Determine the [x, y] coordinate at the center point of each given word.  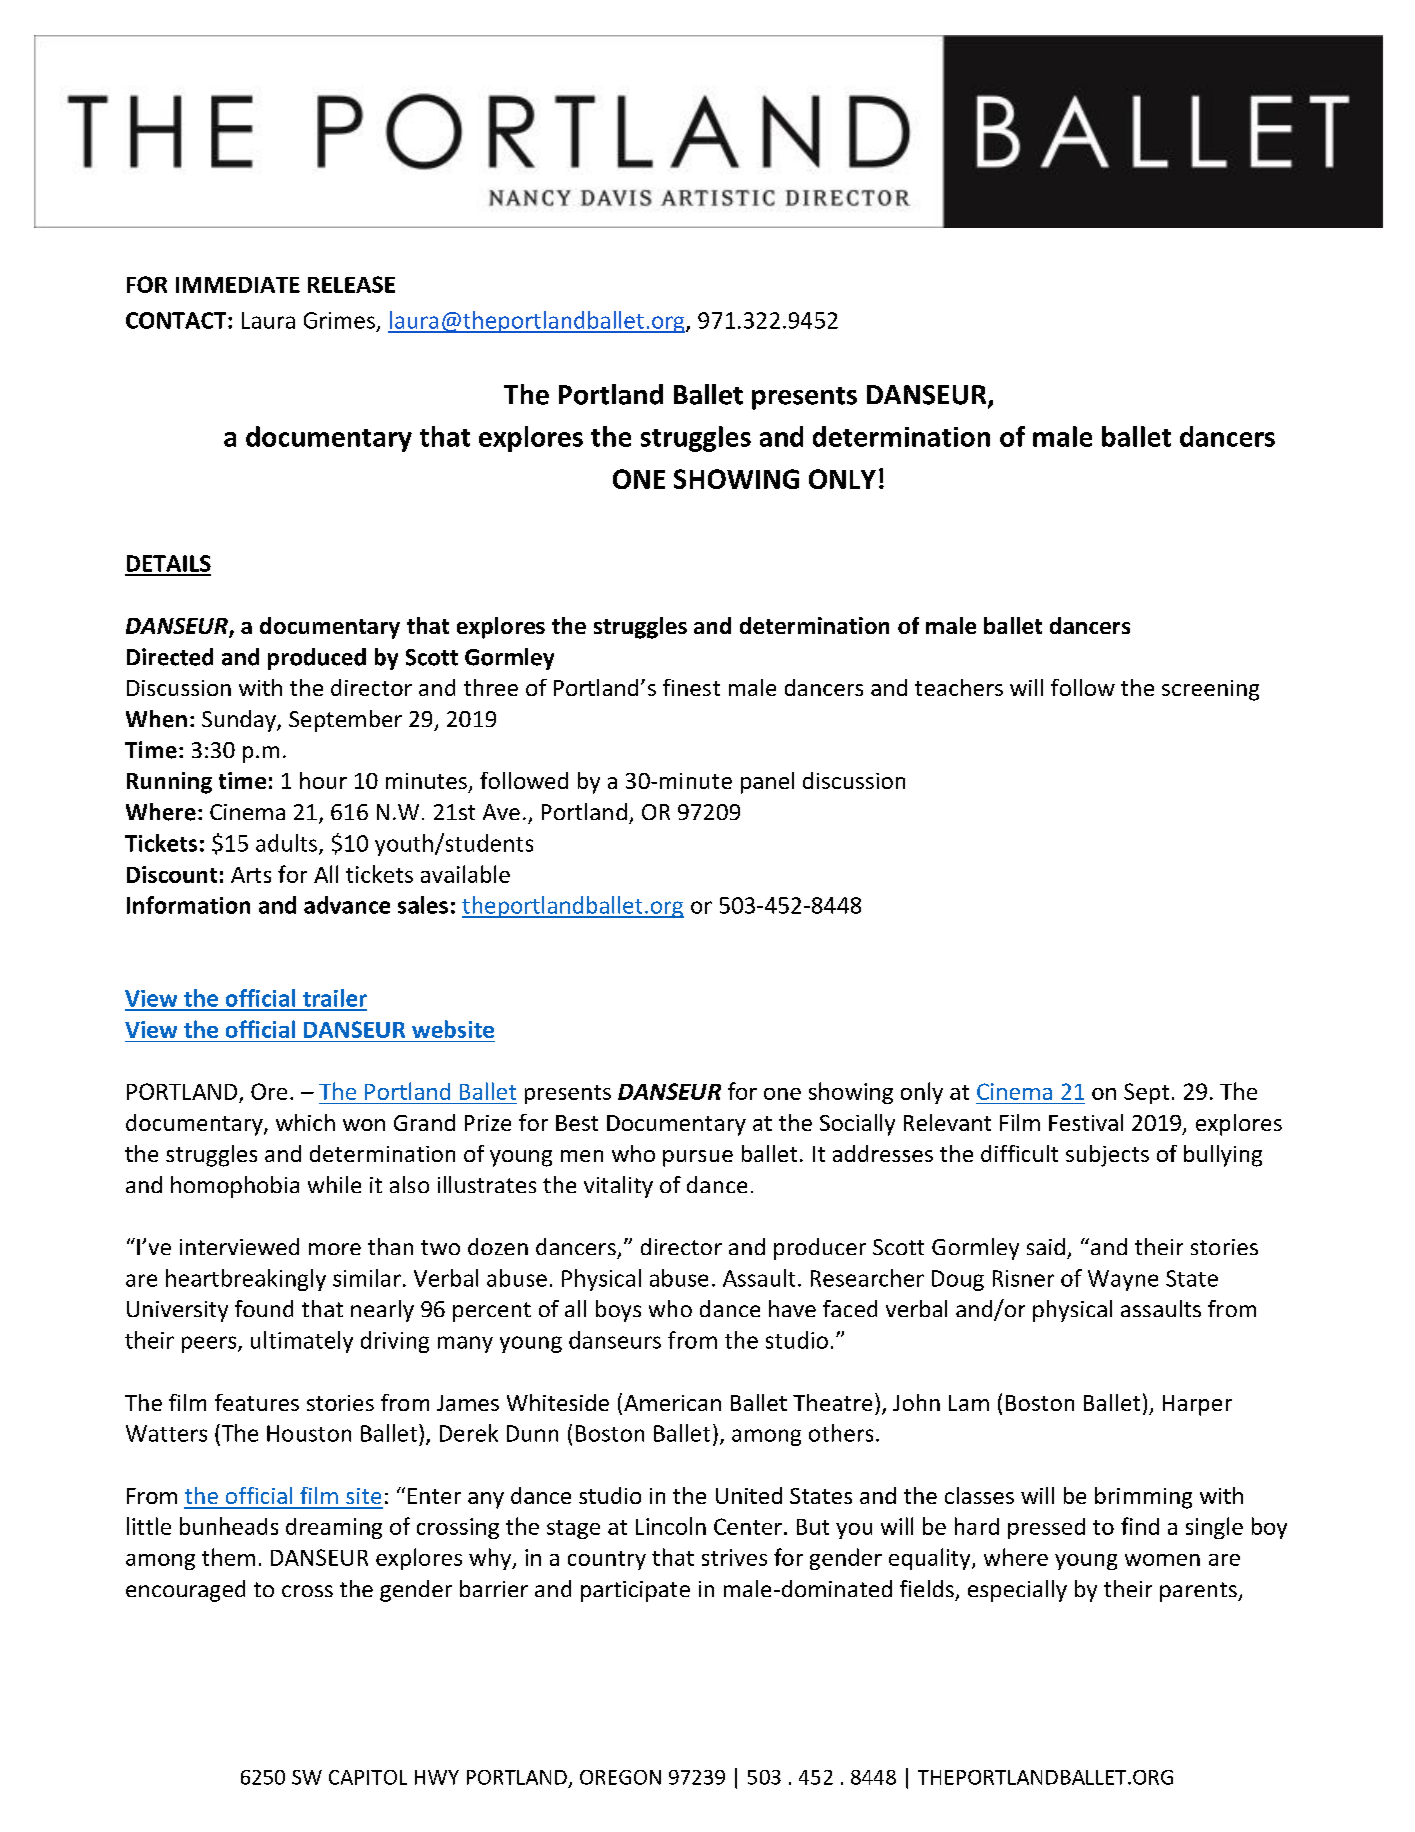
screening [1210, 690]
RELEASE [351, 284]
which [305, 1122]
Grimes [339, 320]
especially [1017, 1591]
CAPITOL [368, 1777]
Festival [1086, 1122]
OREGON [620, 1777]
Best [577, 1123]
